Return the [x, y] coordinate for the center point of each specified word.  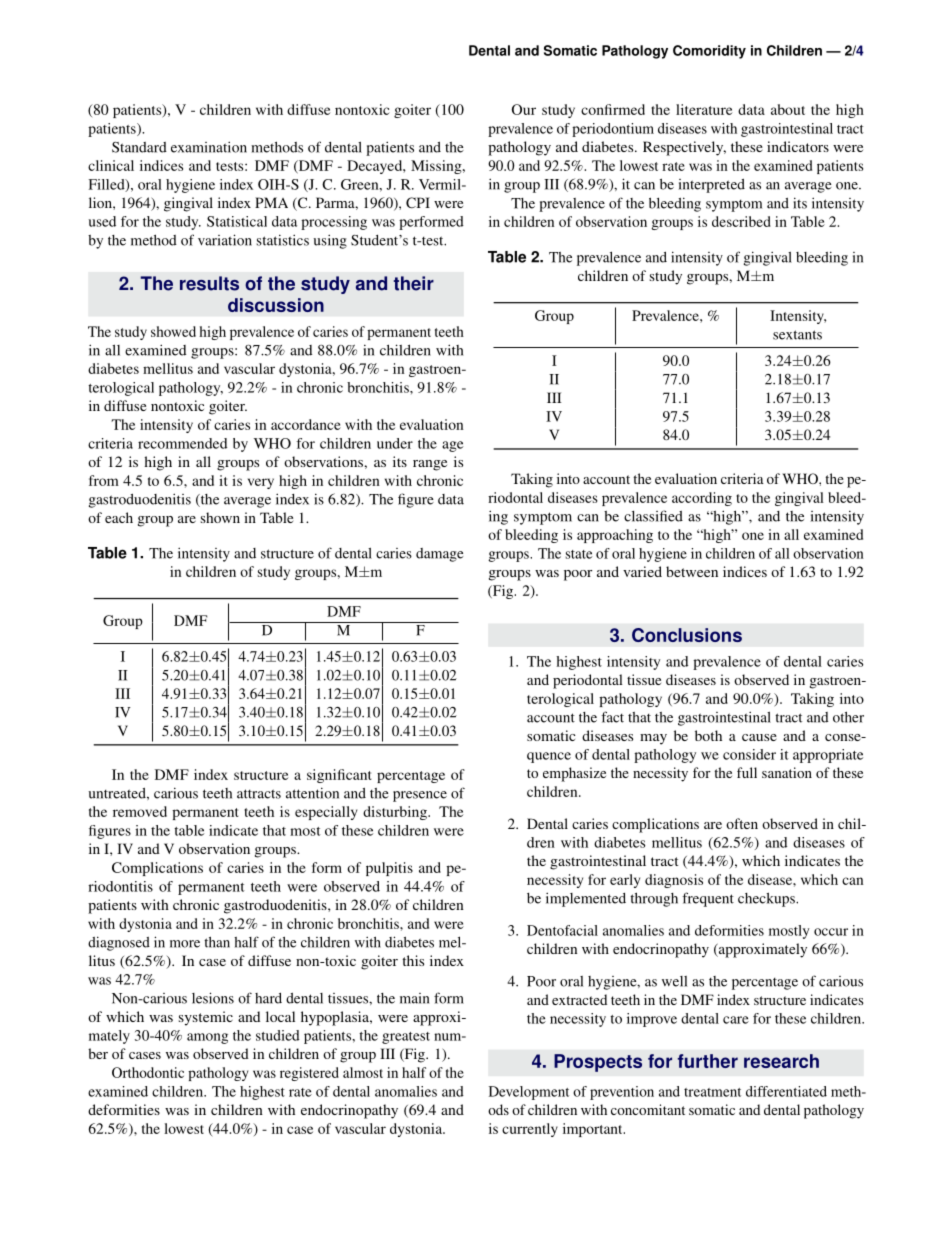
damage [439, 555]
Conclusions [687, 635]
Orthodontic [148, 1072]
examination [209, 147]
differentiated [786, 1091]
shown [220, 517]
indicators [798, 146]
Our [524, 109]
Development [529, 1093]
